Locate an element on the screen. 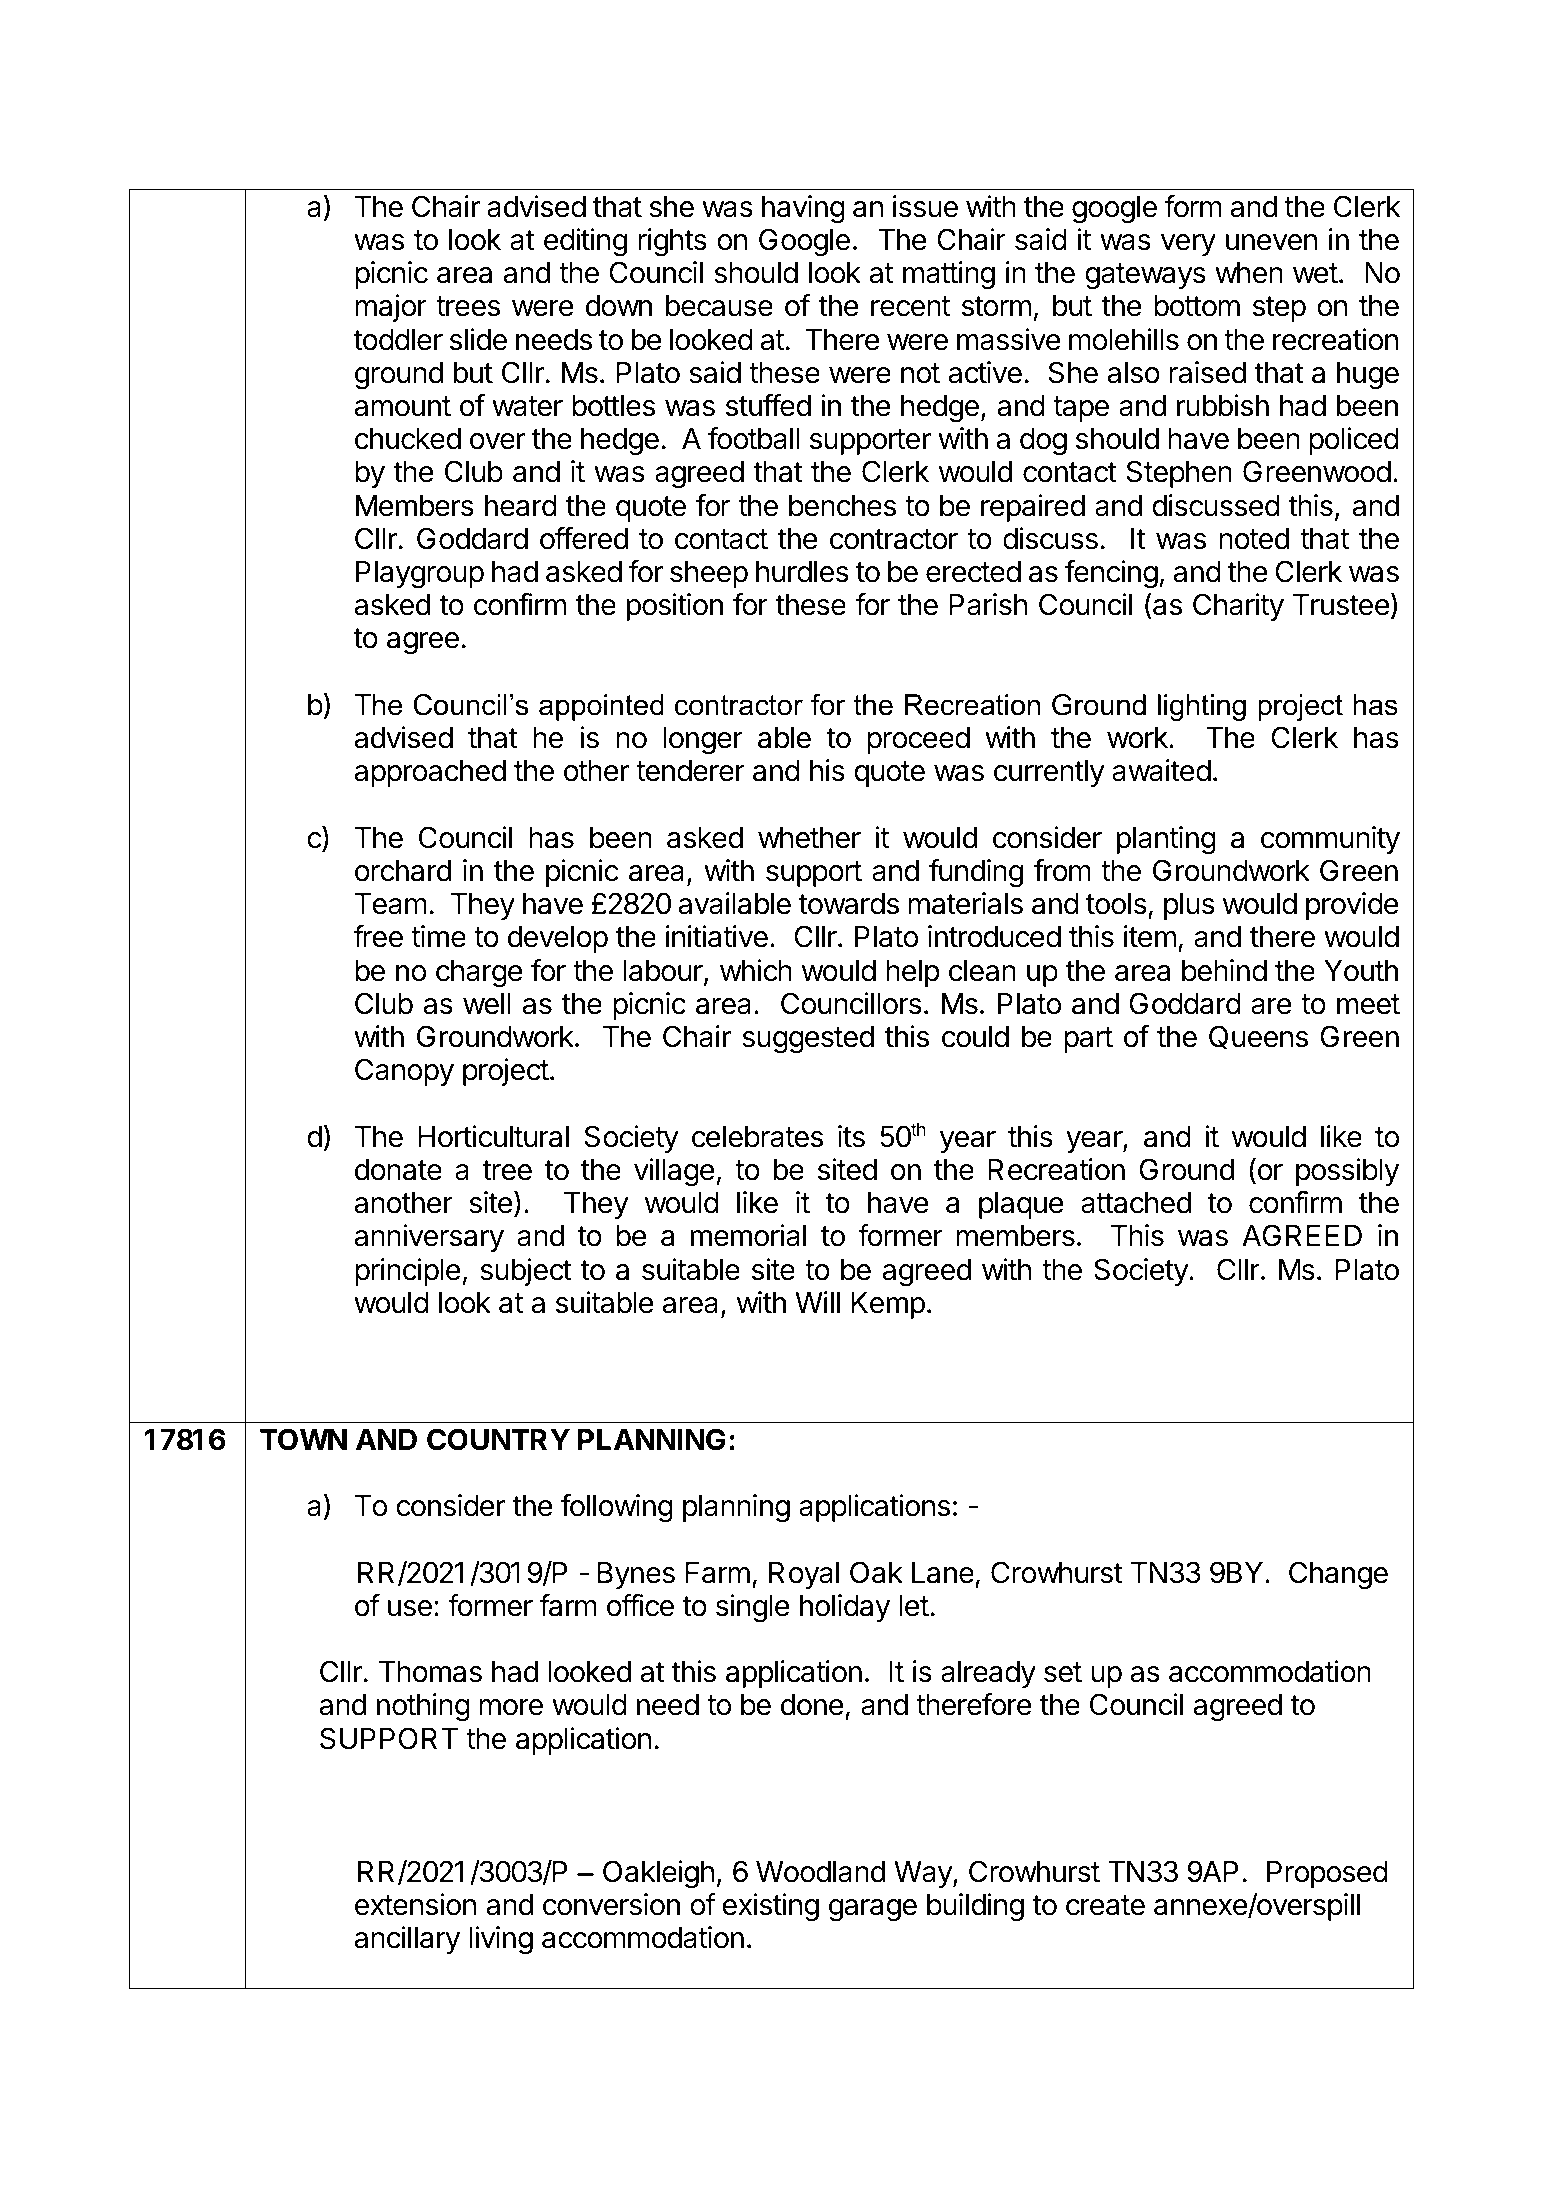  Change is located at coordinates (1338, 1575).
